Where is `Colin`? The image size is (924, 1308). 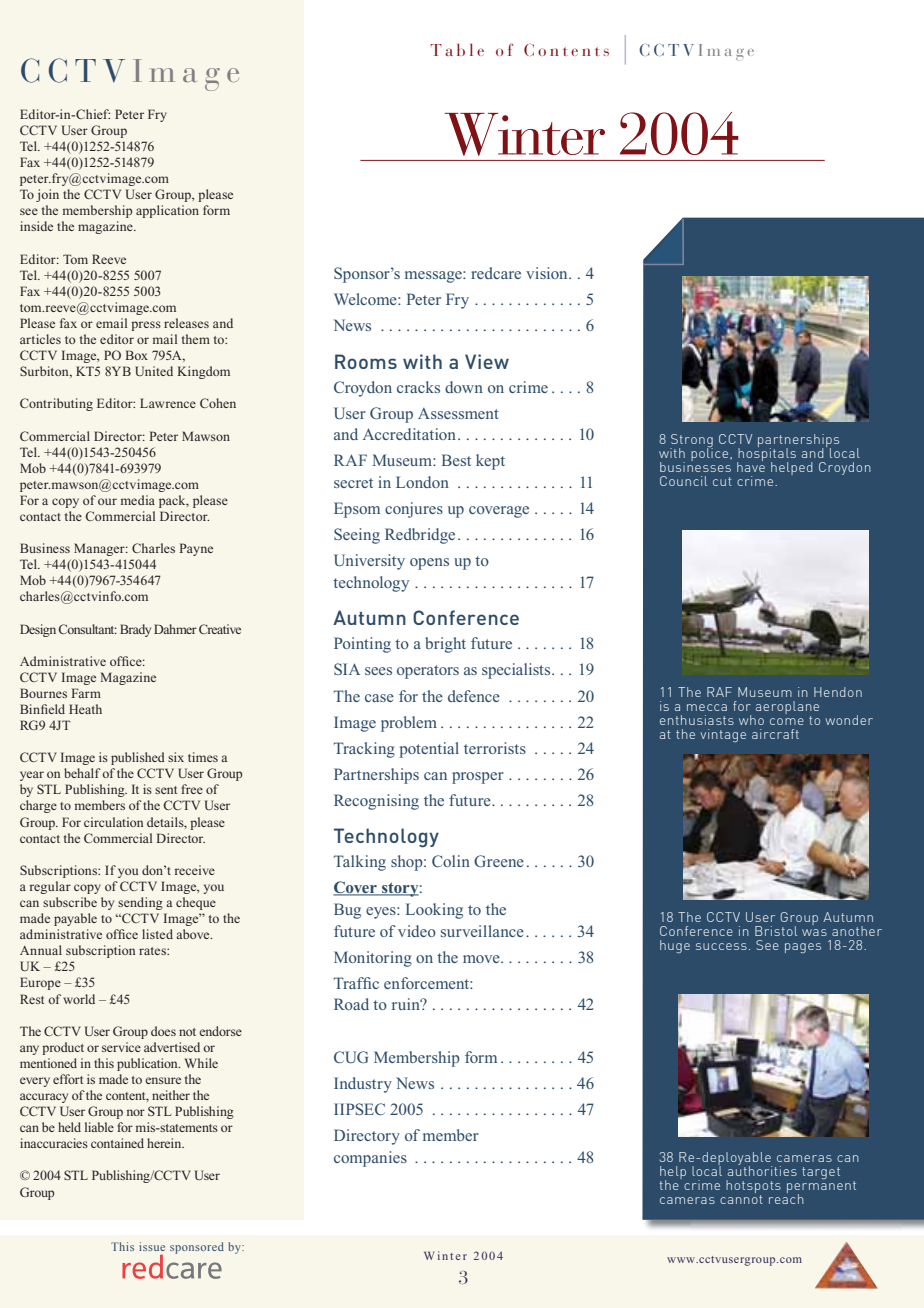 Colin is located at coordinates (451, 861).
